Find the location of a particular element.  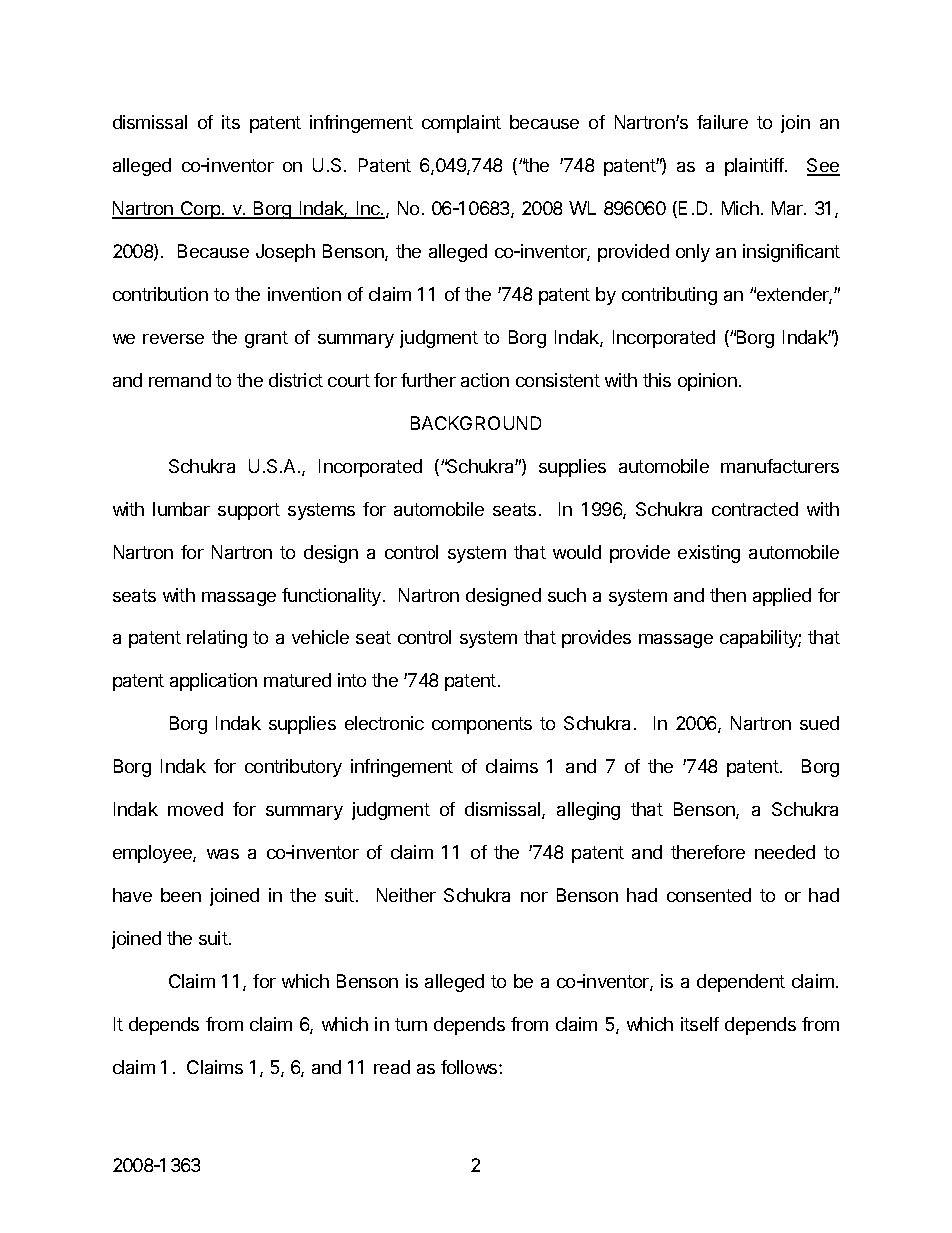

plaintiff is located at coordinates (755, 167).
